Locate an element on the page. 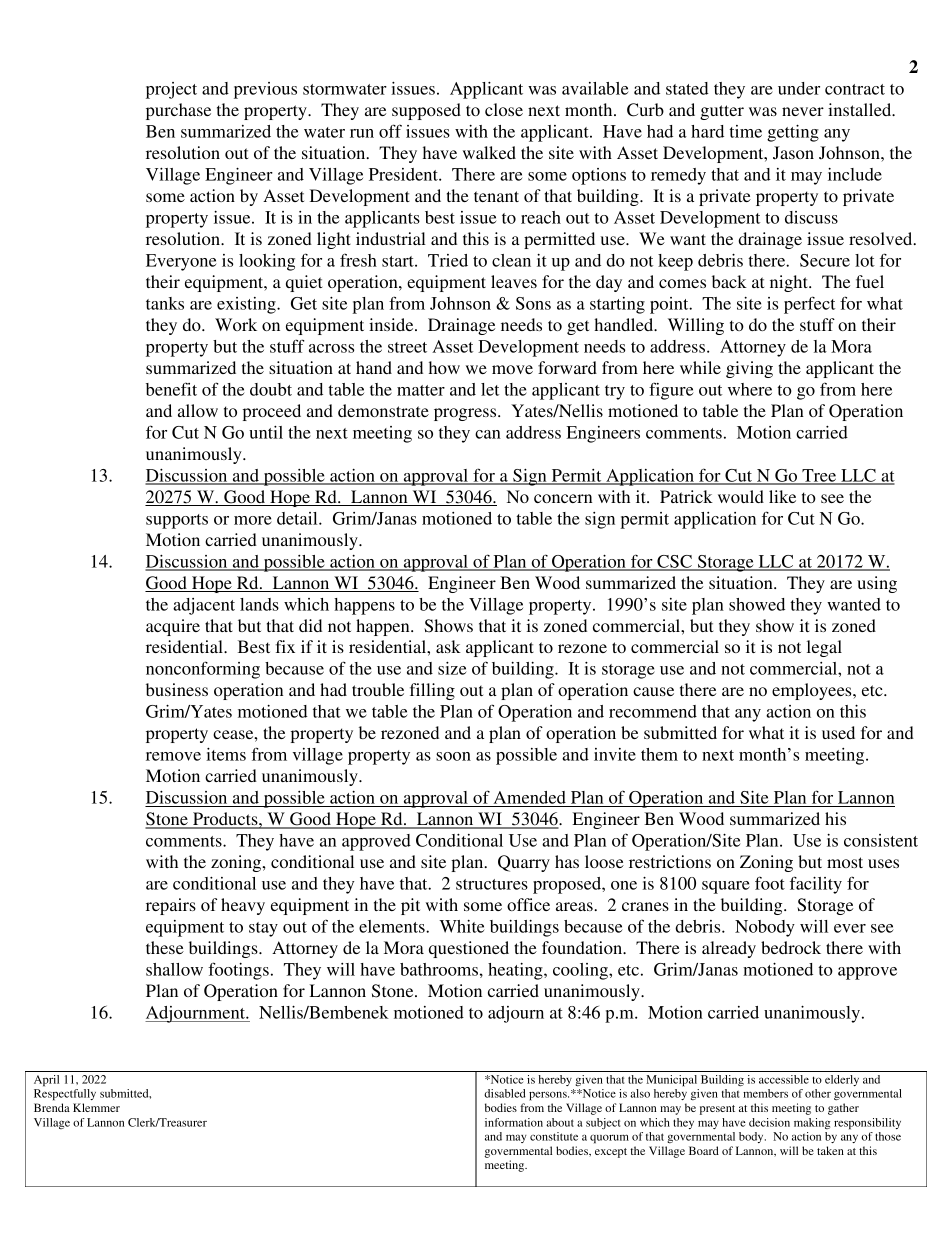 The width and height of the page is (952, 1233). repairs is located at coordinates (171, 906).
